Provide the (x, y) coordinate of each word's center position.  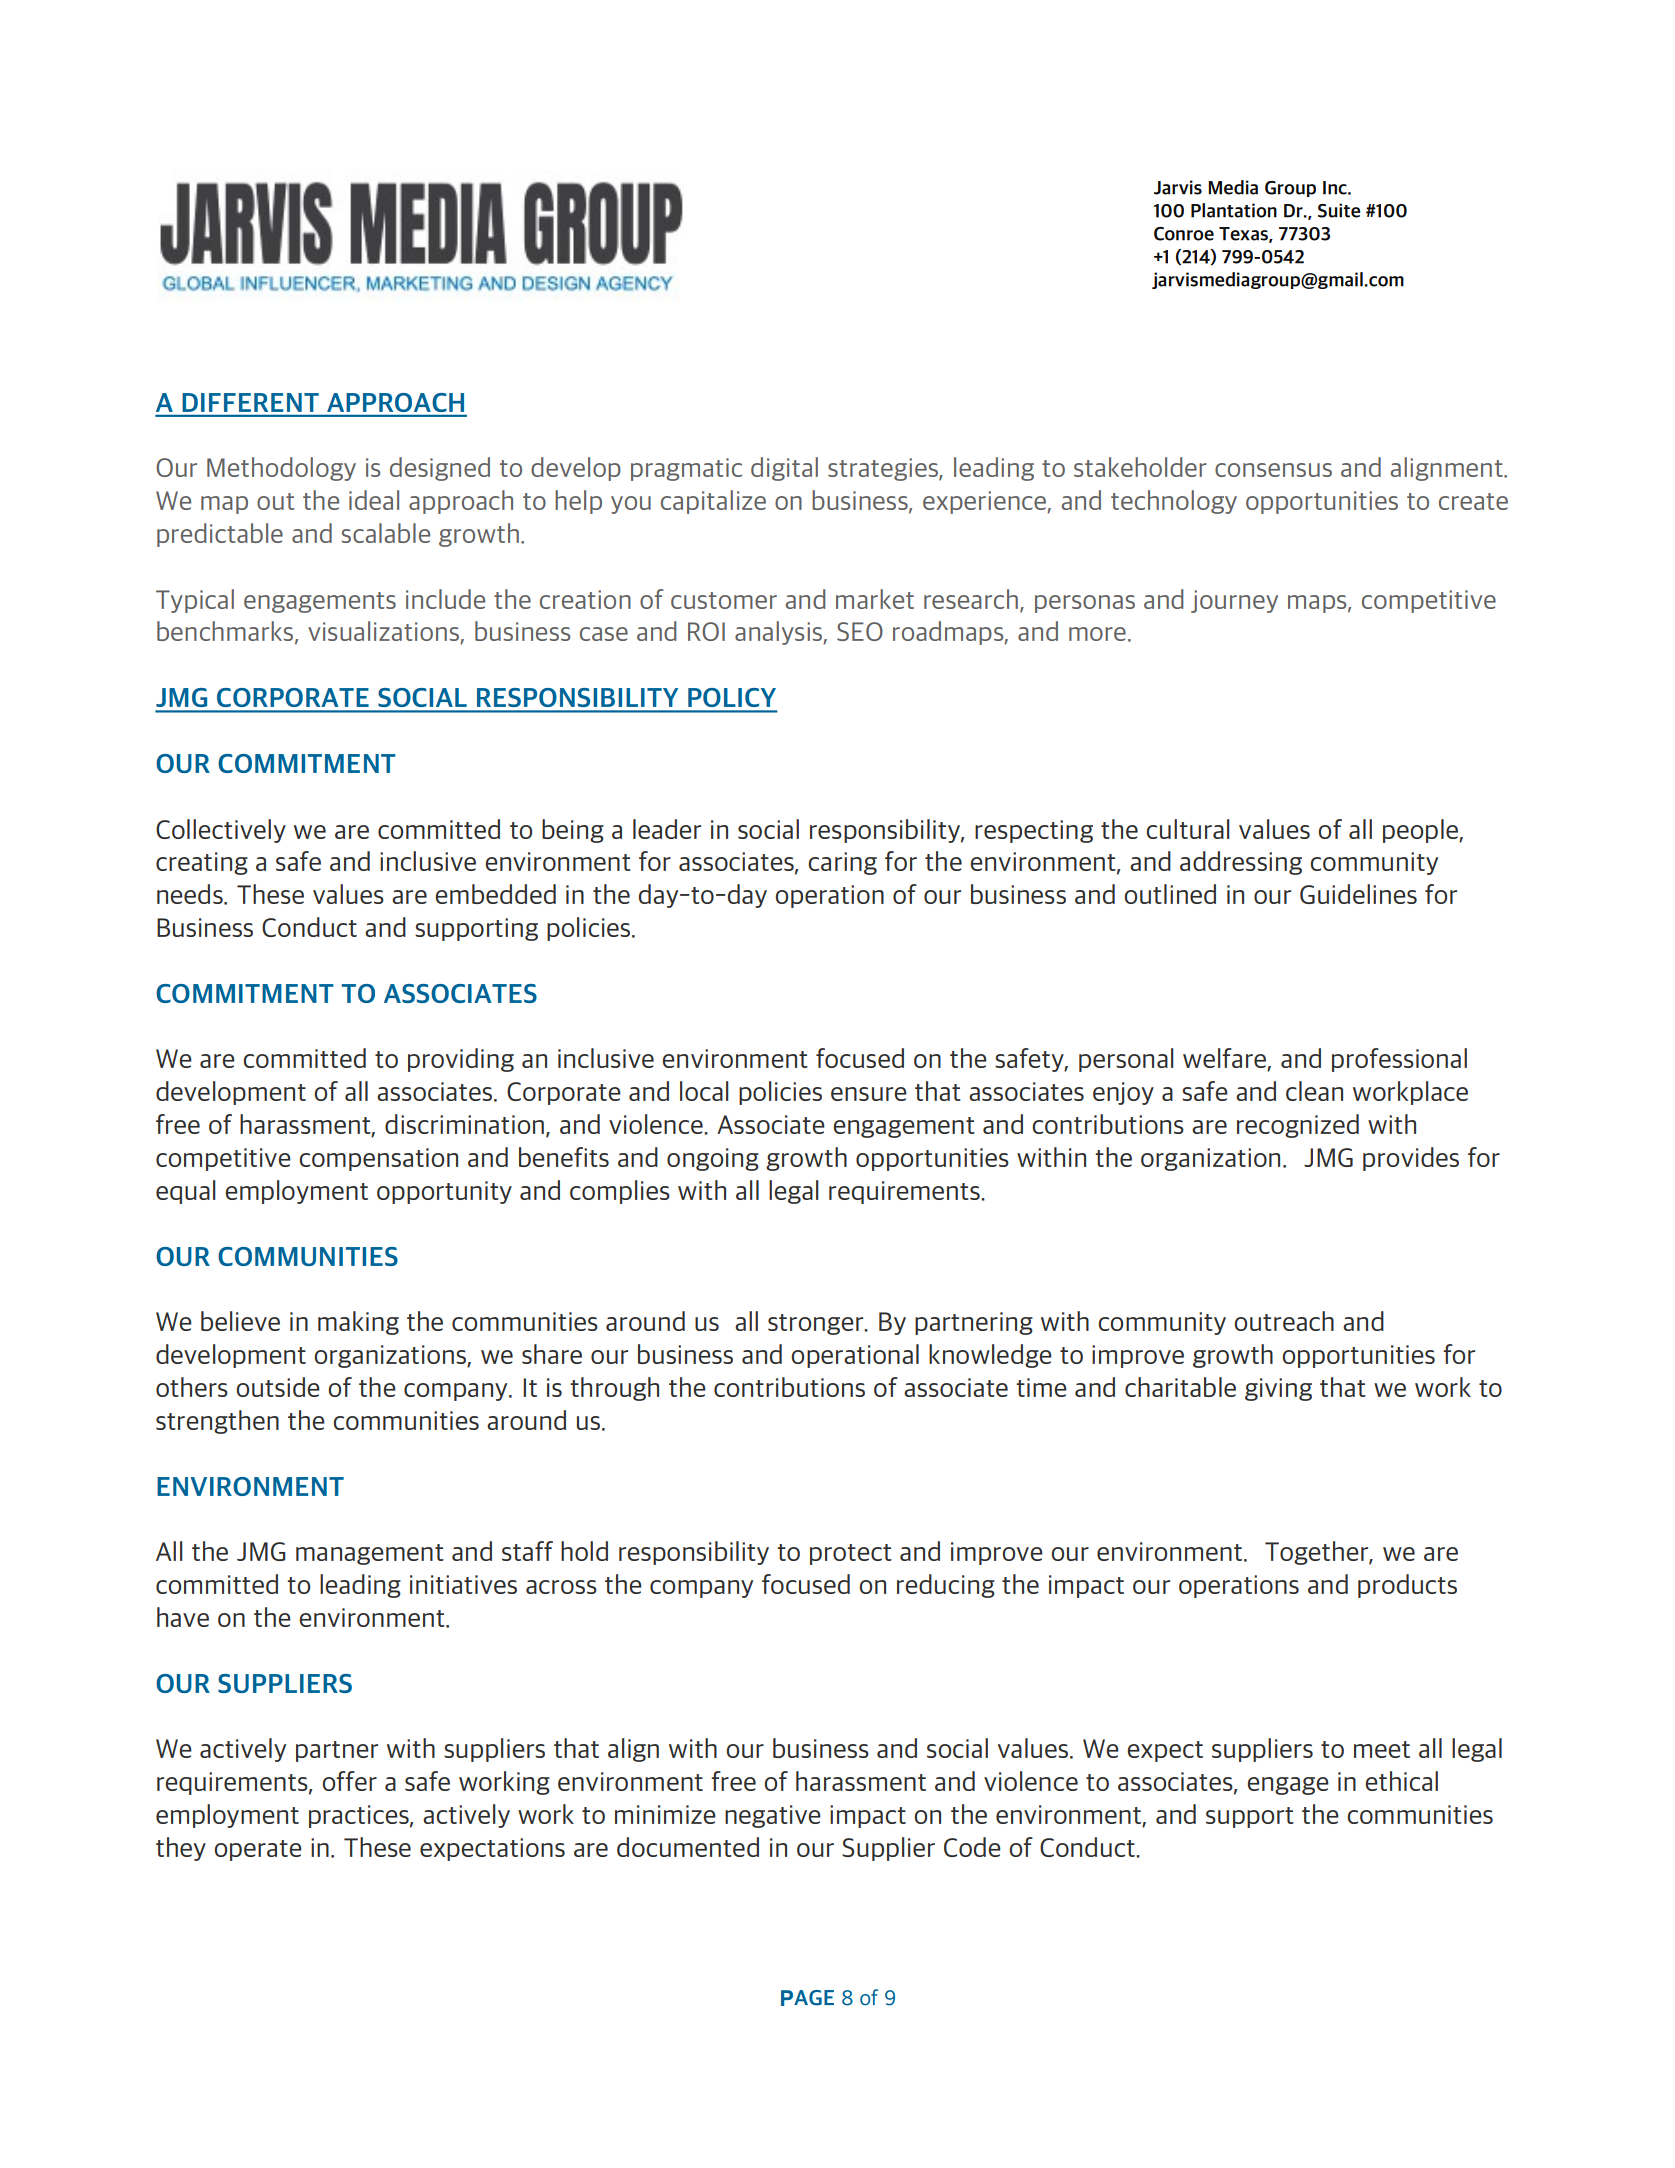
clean (1314, 1091)
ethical (1401, 1781)
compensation (378, 1159)
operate (258, 1850)
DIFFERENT (251, 402)
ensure (869, 1094)
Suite (1339, 210)
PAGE (807, 1998)
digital (784, 469)
